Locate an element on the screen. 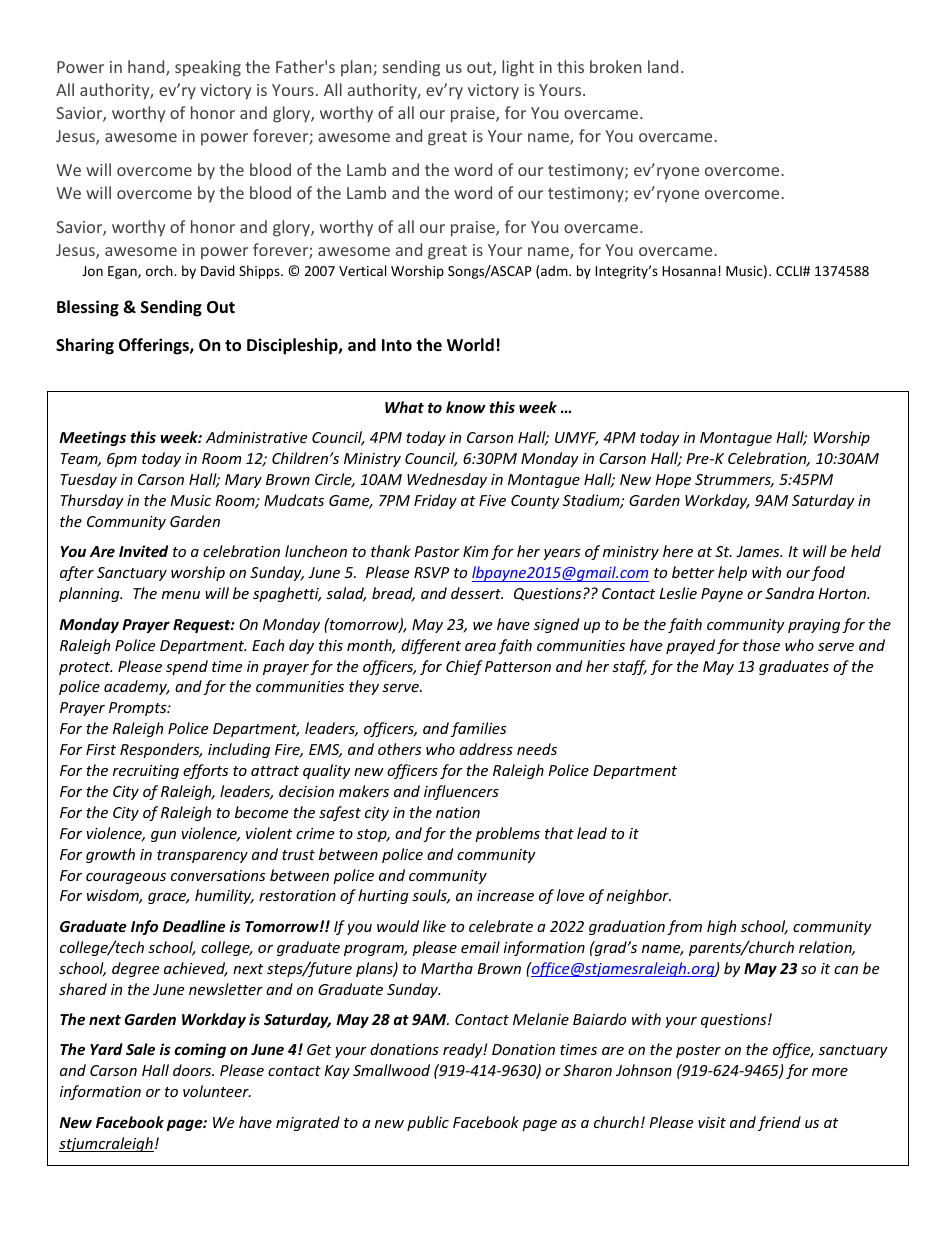 The image size is (952, 1233). World is located at coordinates (470, 345).
